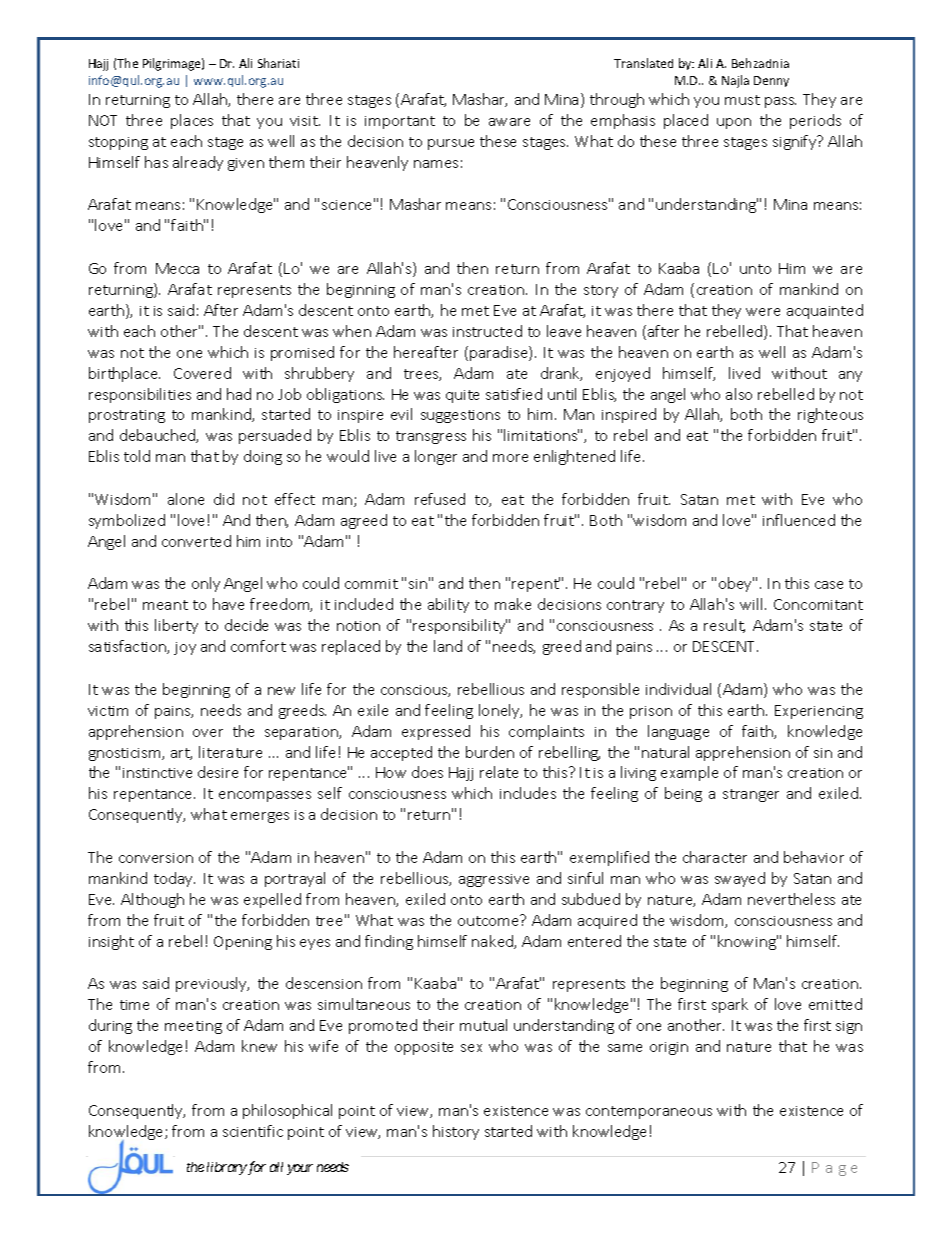  I want to click on liberty, so click(176, 626).
